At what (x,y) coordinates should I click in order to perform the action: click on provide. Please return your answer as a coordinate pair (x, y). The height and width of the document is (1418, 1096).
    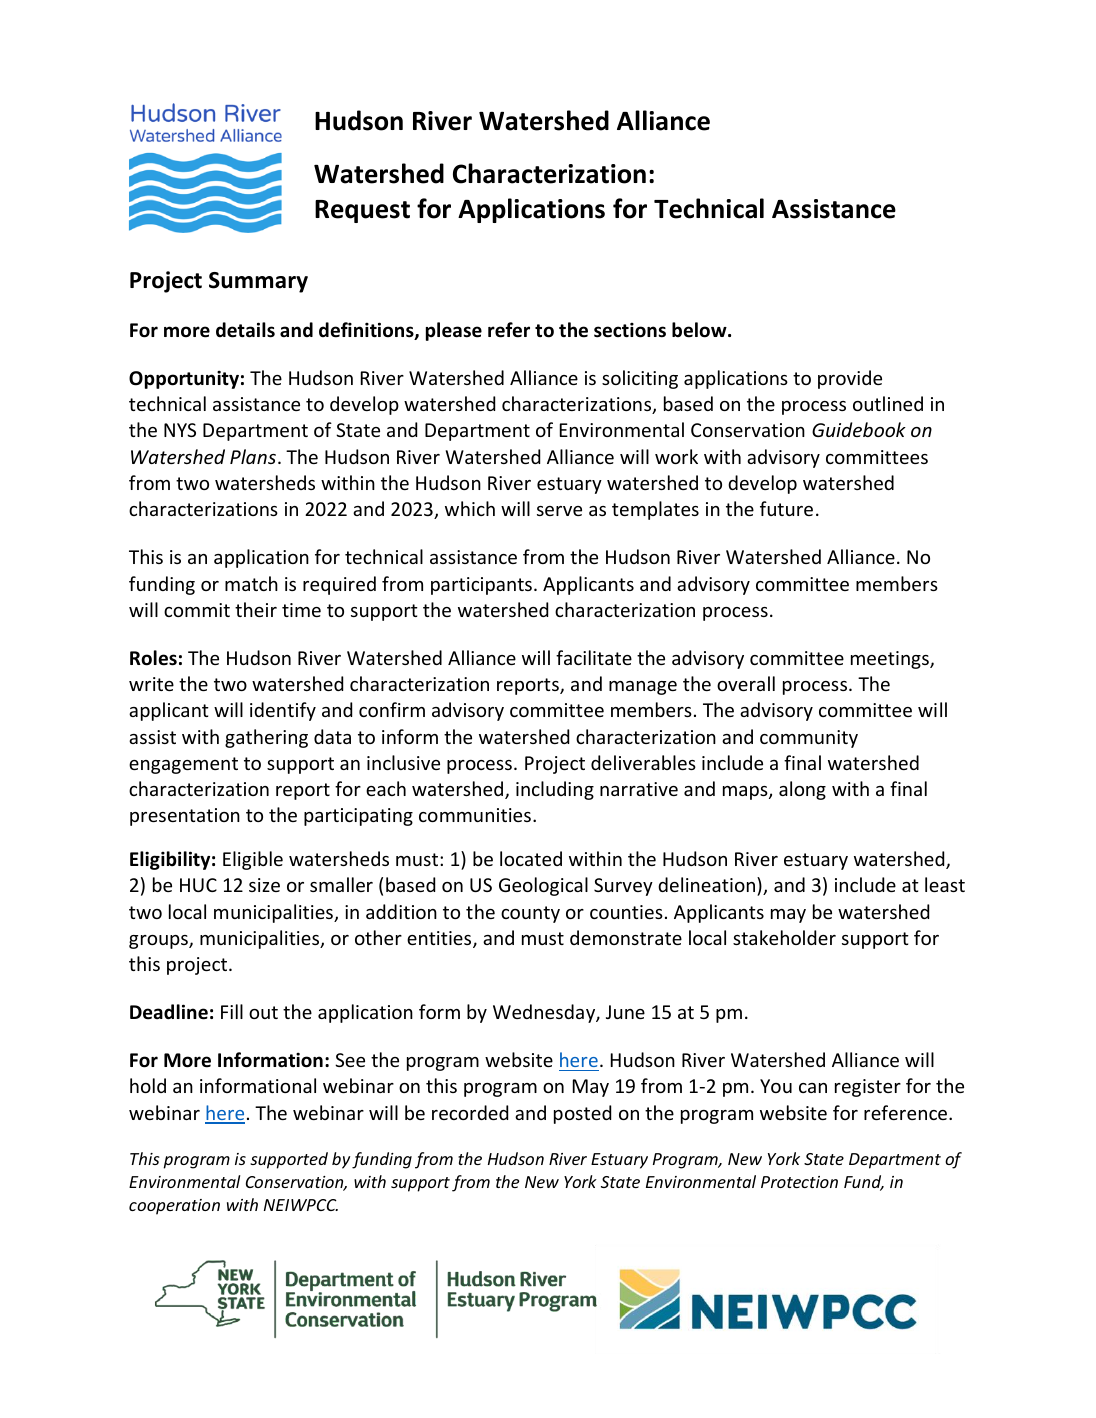
    Looking at the image, I should click on (850, 379).
